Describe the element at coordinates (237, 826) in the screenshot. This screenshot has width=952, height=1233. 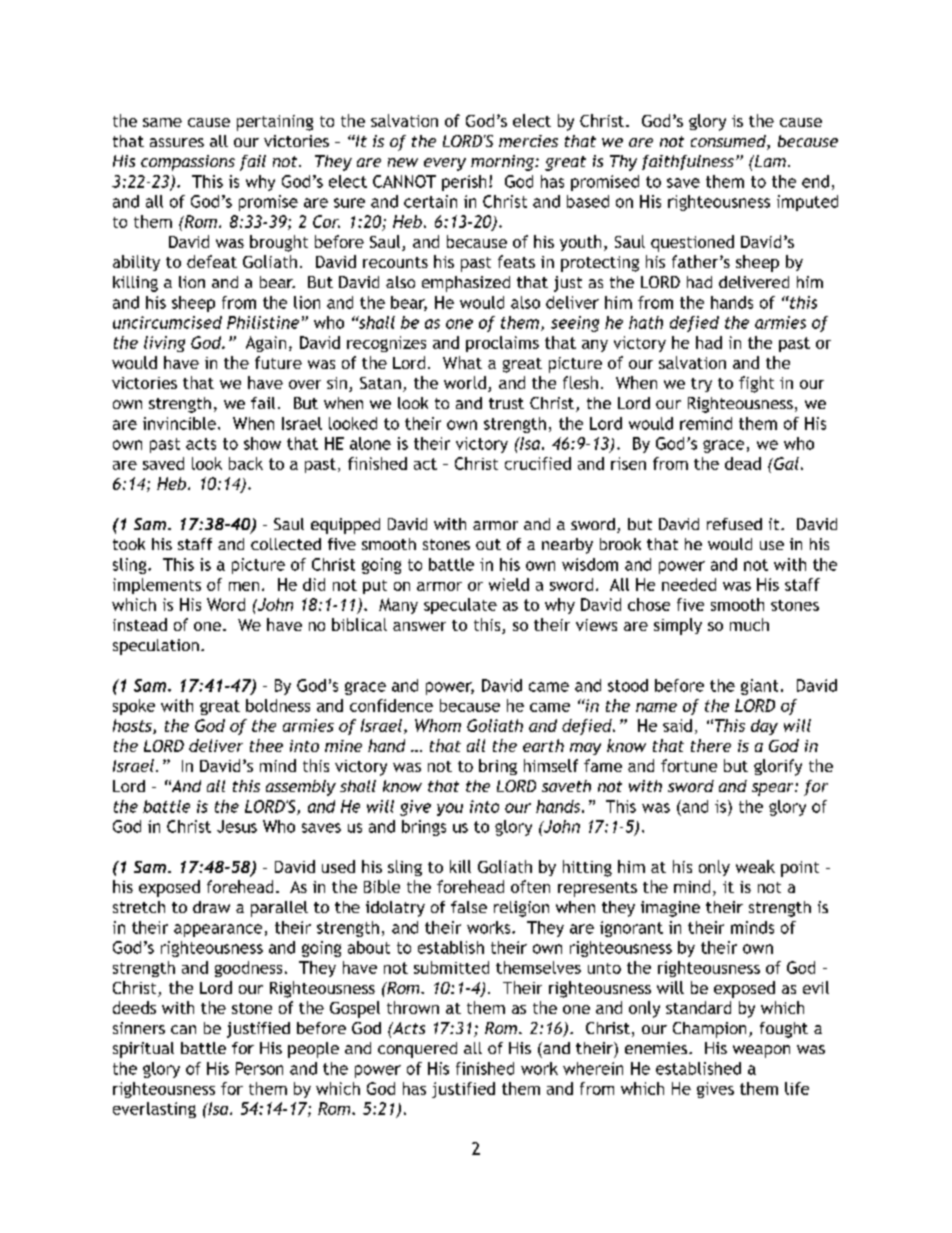
I see `Jesus` at that location.
